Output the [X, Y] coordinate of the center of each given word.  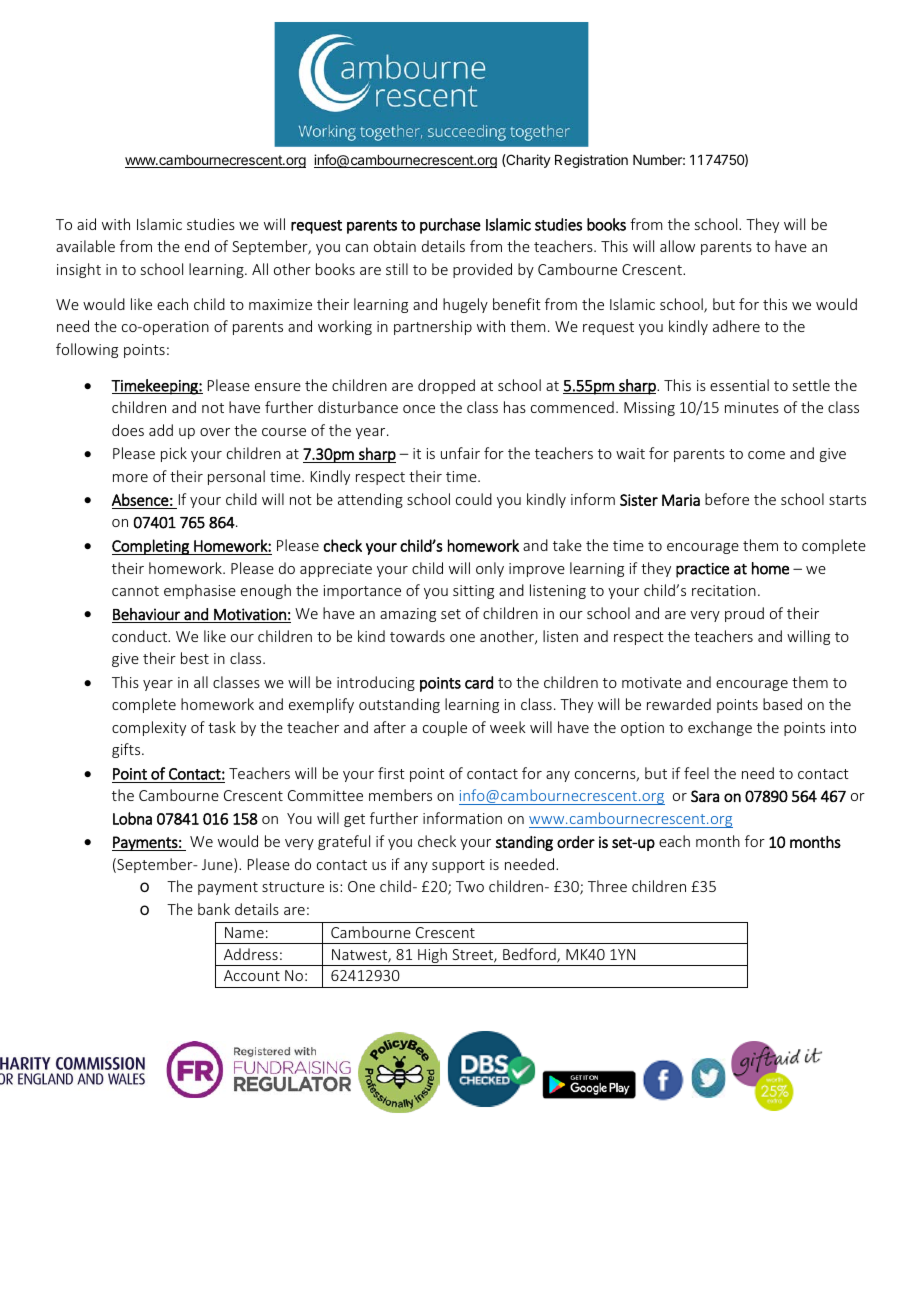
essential [739, 385]
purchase [450, 226]
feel [696, 773]
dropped [446, 386]
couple [445, 728]
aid [86, 224]
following [87, 350]
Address [251, 954]
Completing [151, 547]
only [490, 569]
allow [677, 246]
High [432, 957]
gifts [127, 750]
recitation [724, 590]
